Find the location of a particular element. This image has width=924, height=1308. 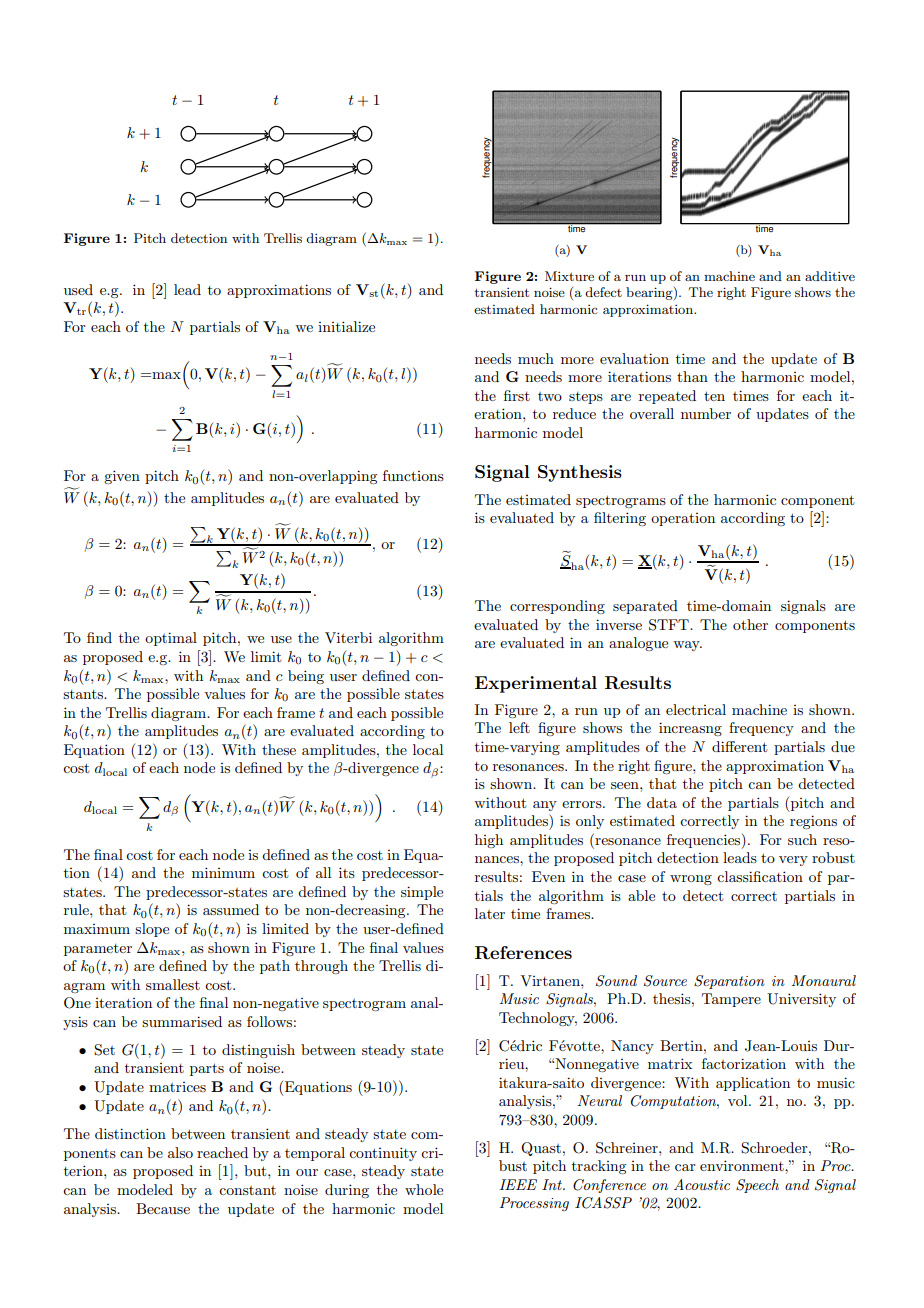

number is located at coordinates (706, 413).
